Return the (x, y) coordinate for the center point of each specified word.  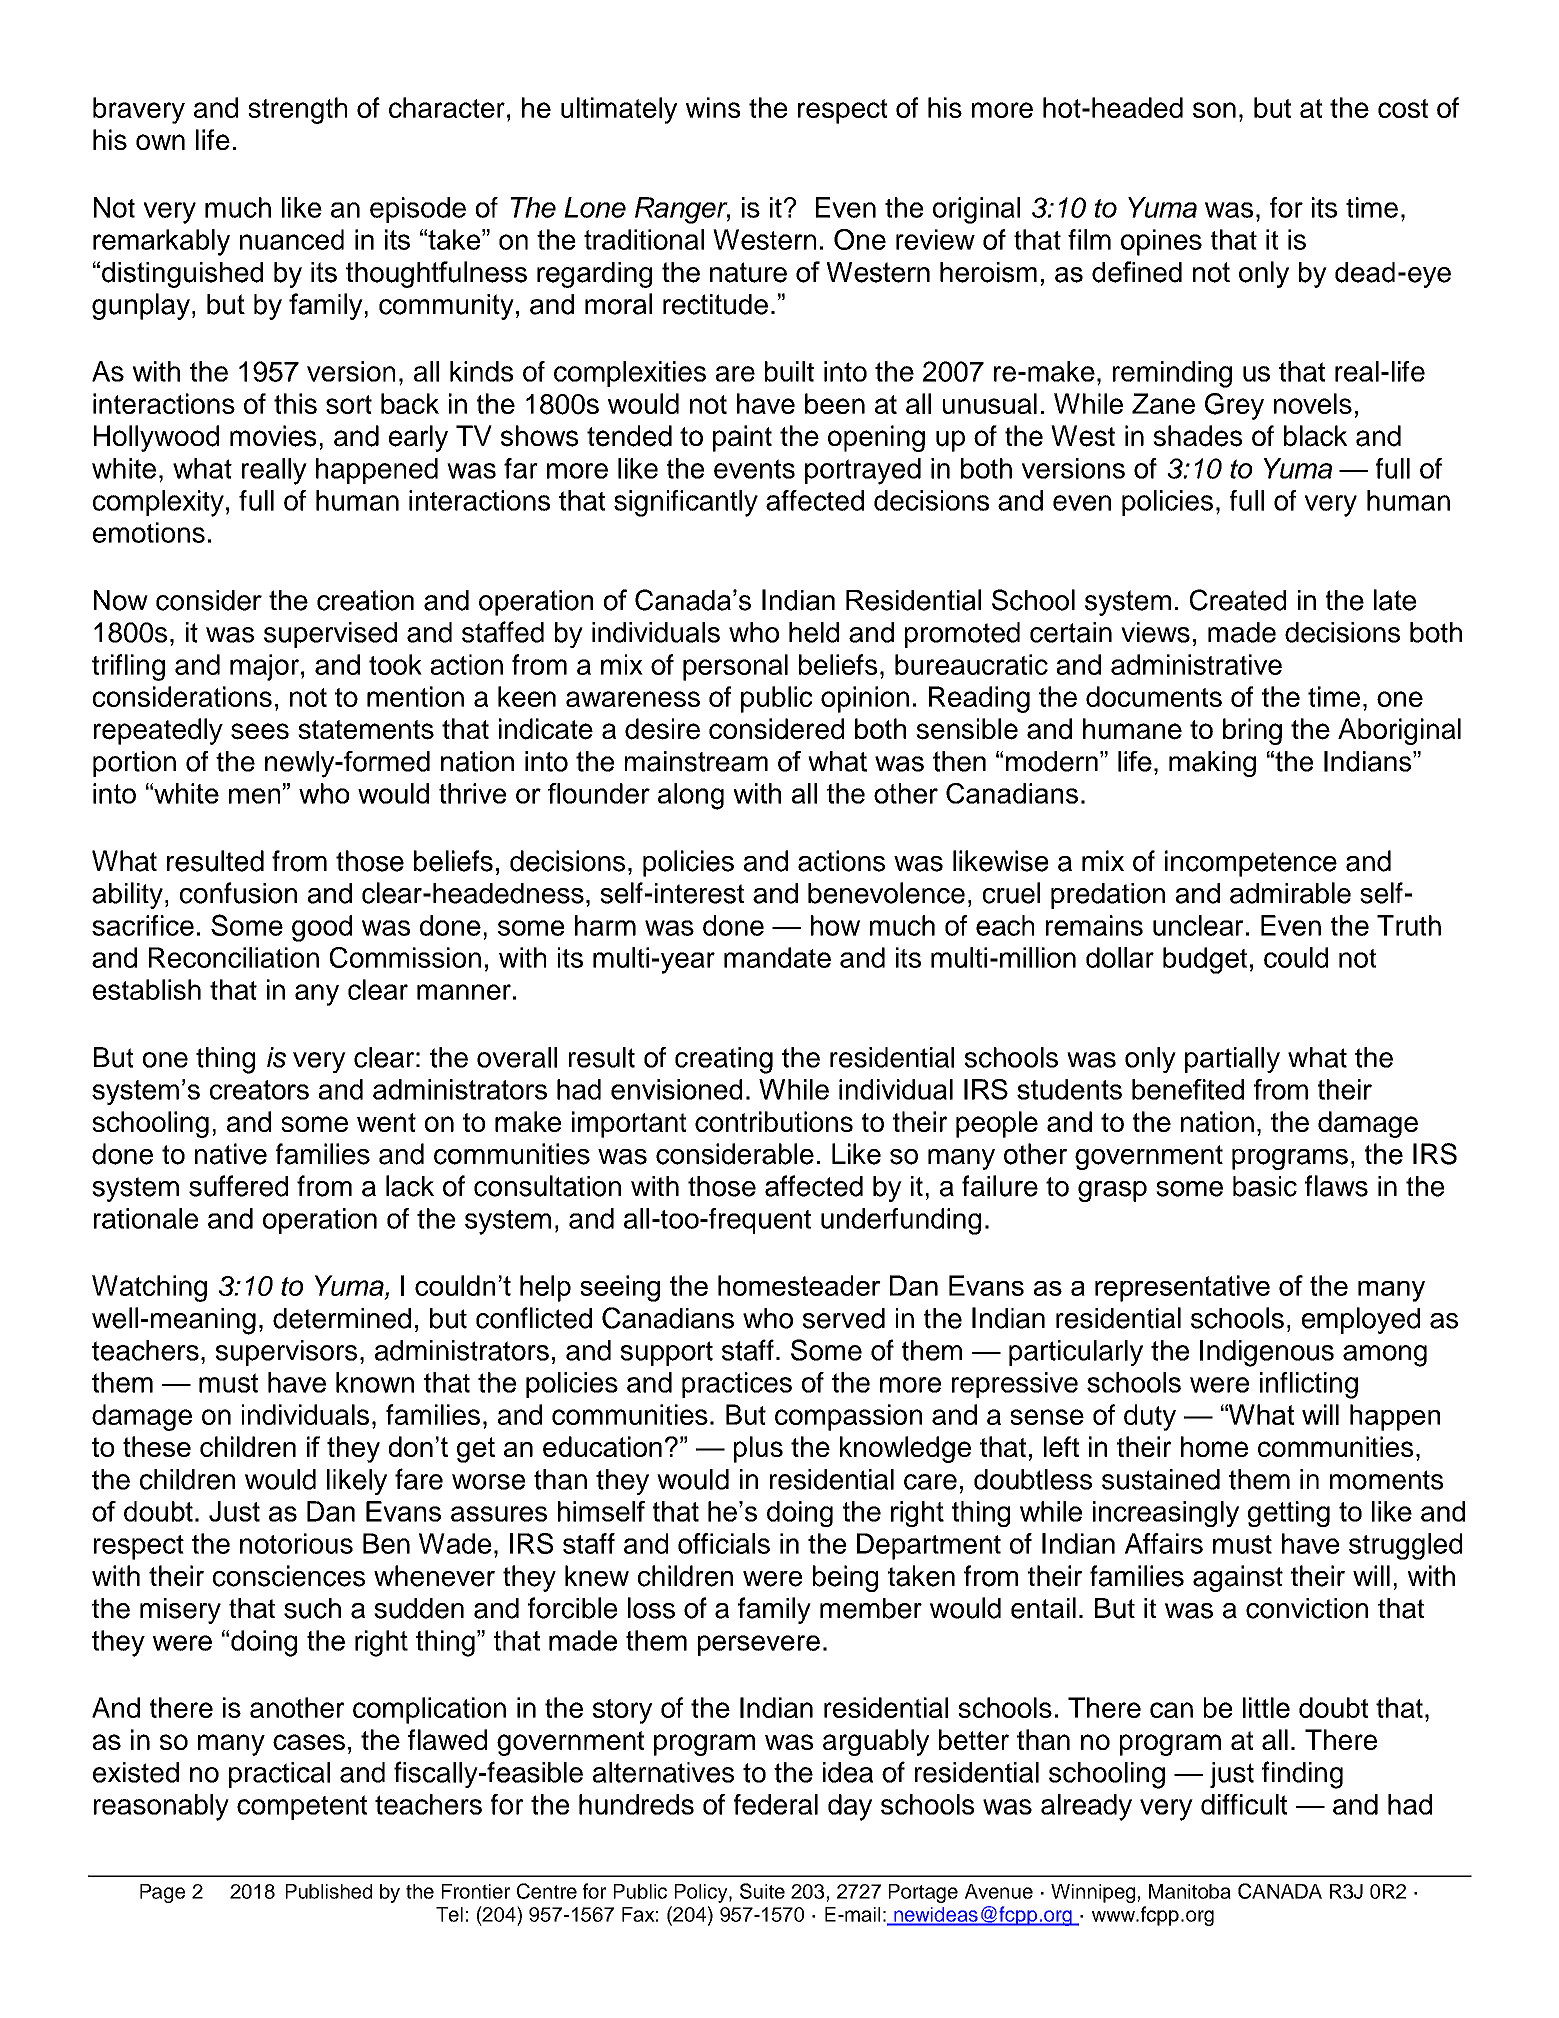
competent (302, 1807)
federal (776, 1804)
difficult (1244, 1804)
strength (297, 110)
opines (1161, 242)
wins (713, 107)
